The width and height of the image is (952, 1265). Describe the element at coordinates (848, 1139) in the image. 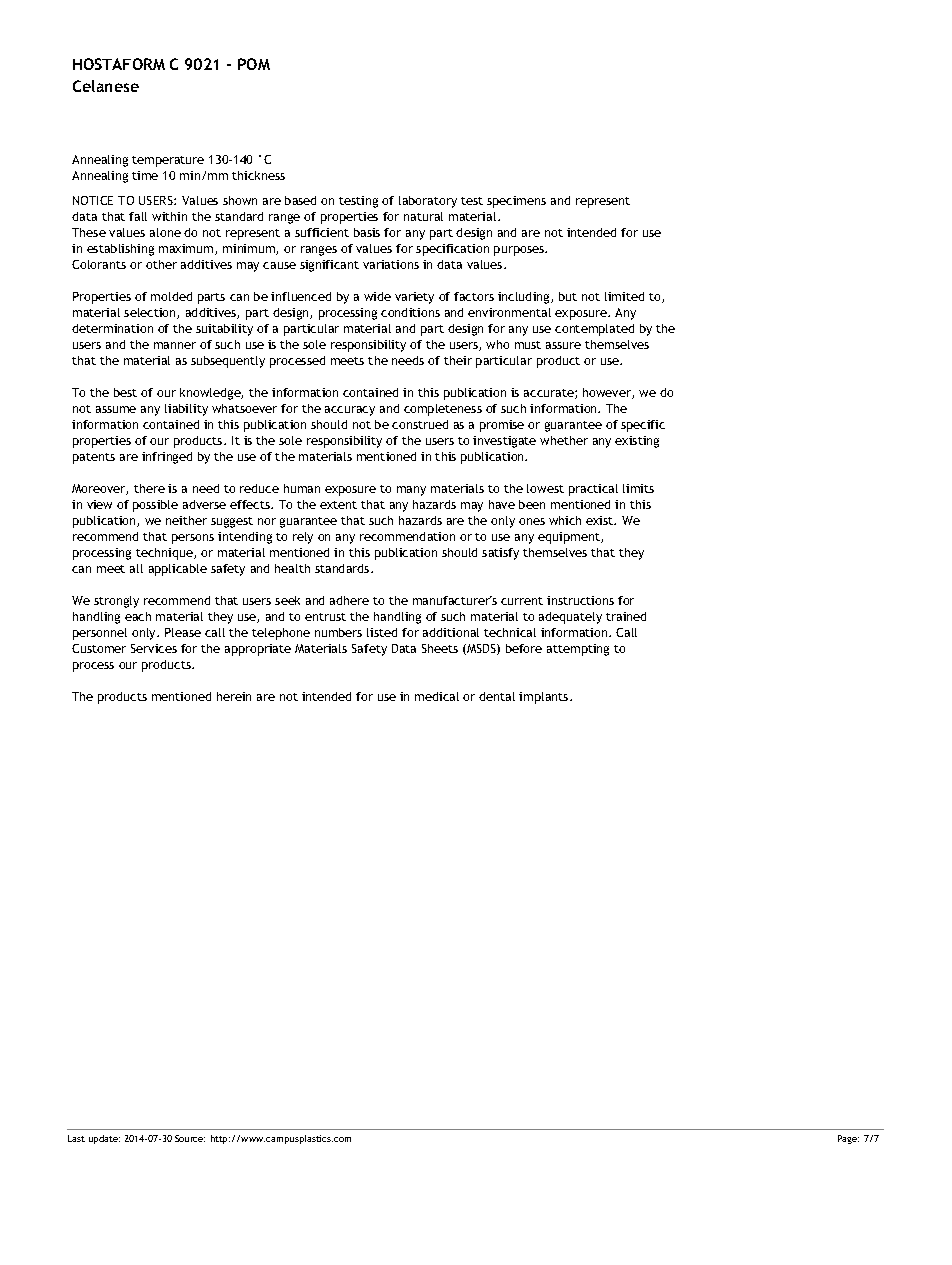

I see `Page` at that location.
